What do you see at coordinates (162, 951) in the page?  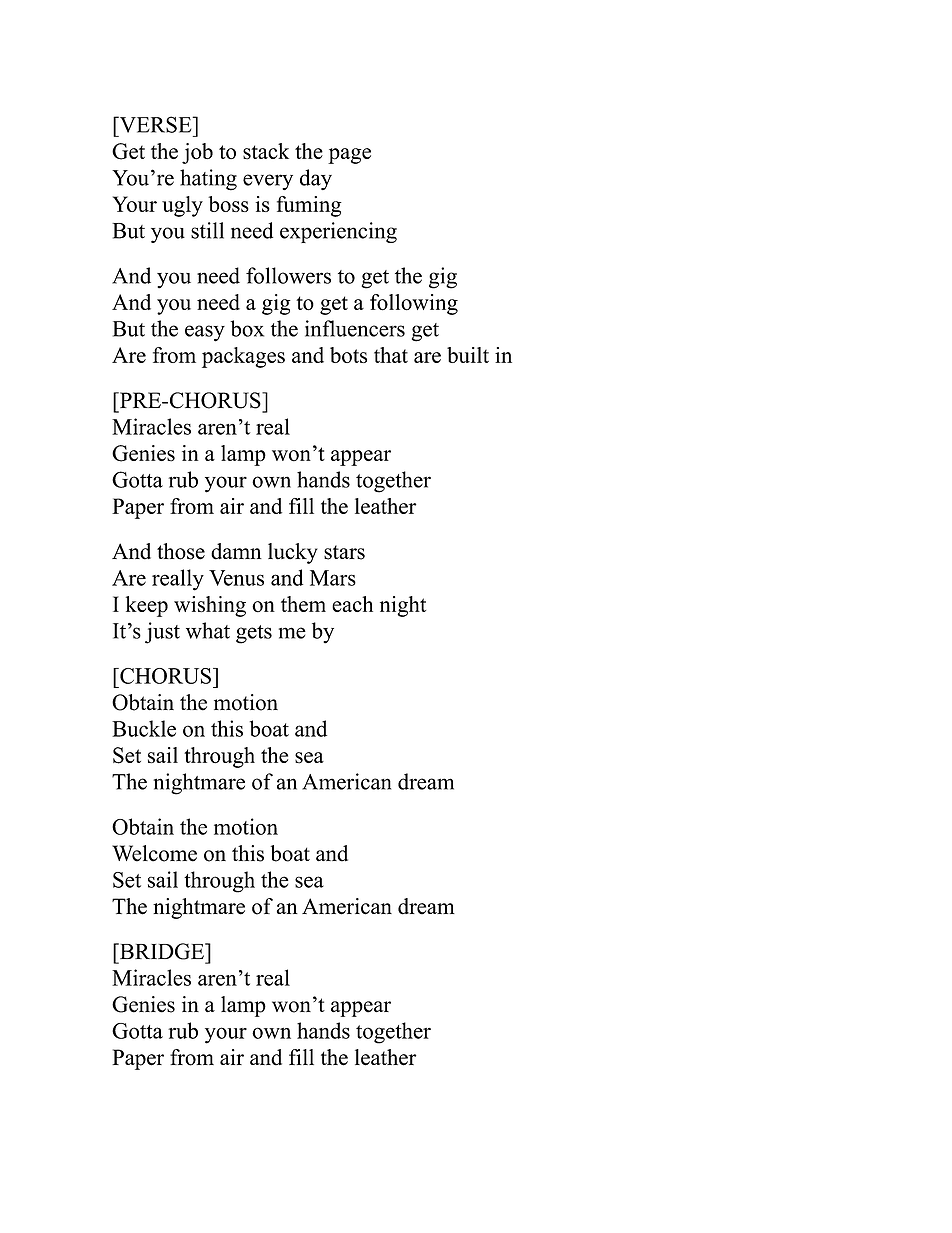 I see `BRIDGE` at bounding box center [162, 951].
